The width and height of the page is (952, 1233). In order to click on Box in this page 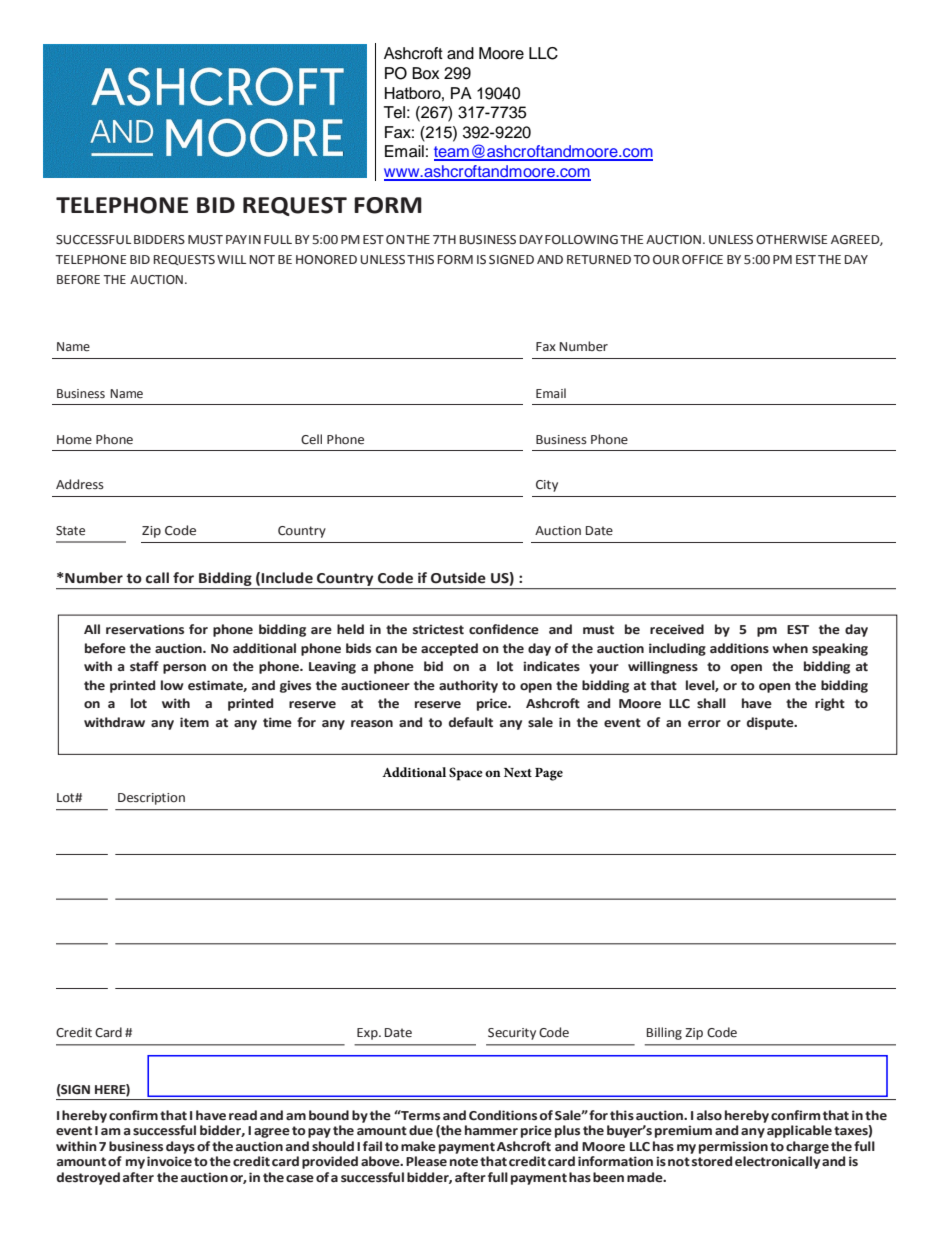, I will do `click(426, 73)`.
